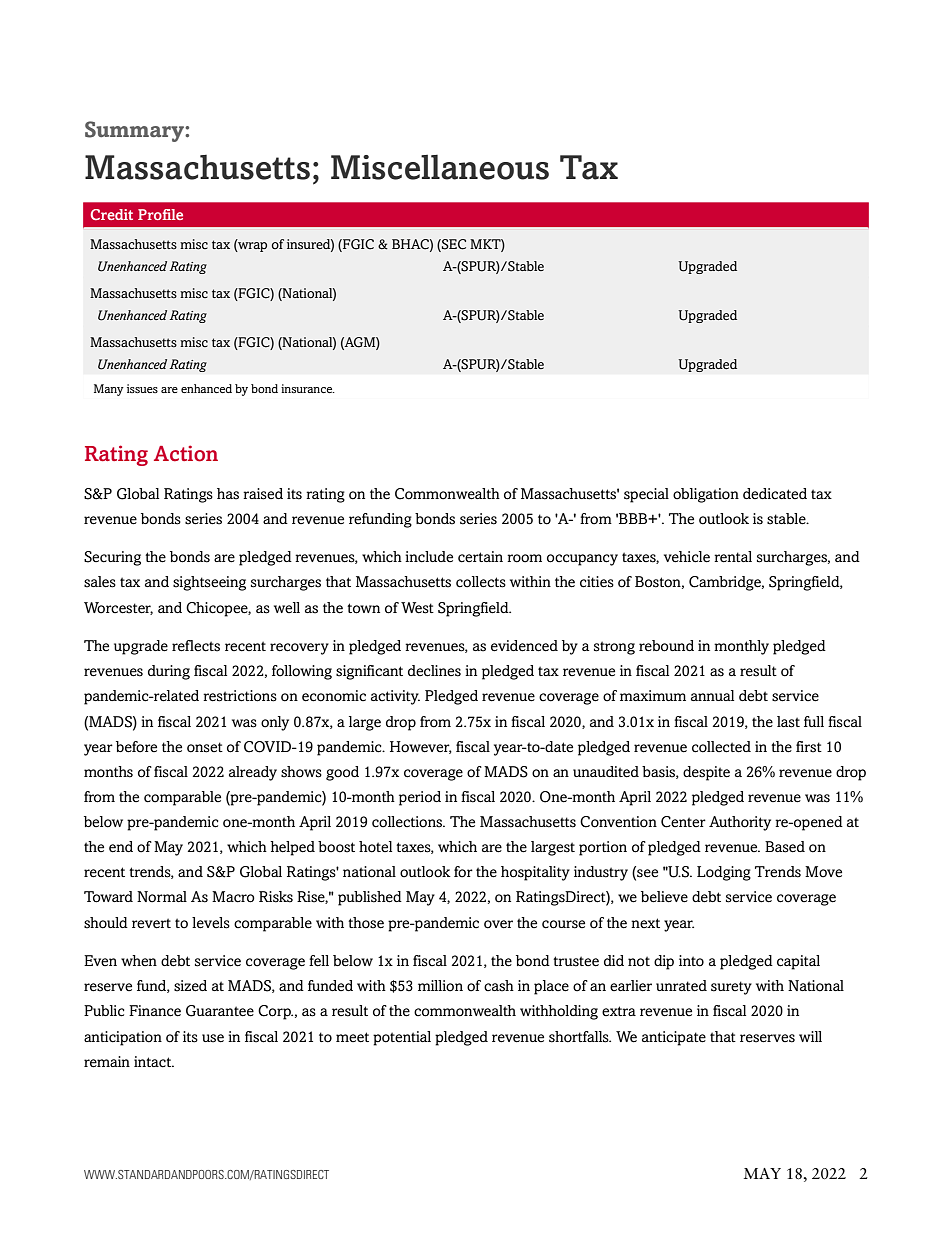 This page has width=952, height=1233. What do you see at coordinates (162, 897) in the page?
I see `Normal` at bounding box center [162, 897].
